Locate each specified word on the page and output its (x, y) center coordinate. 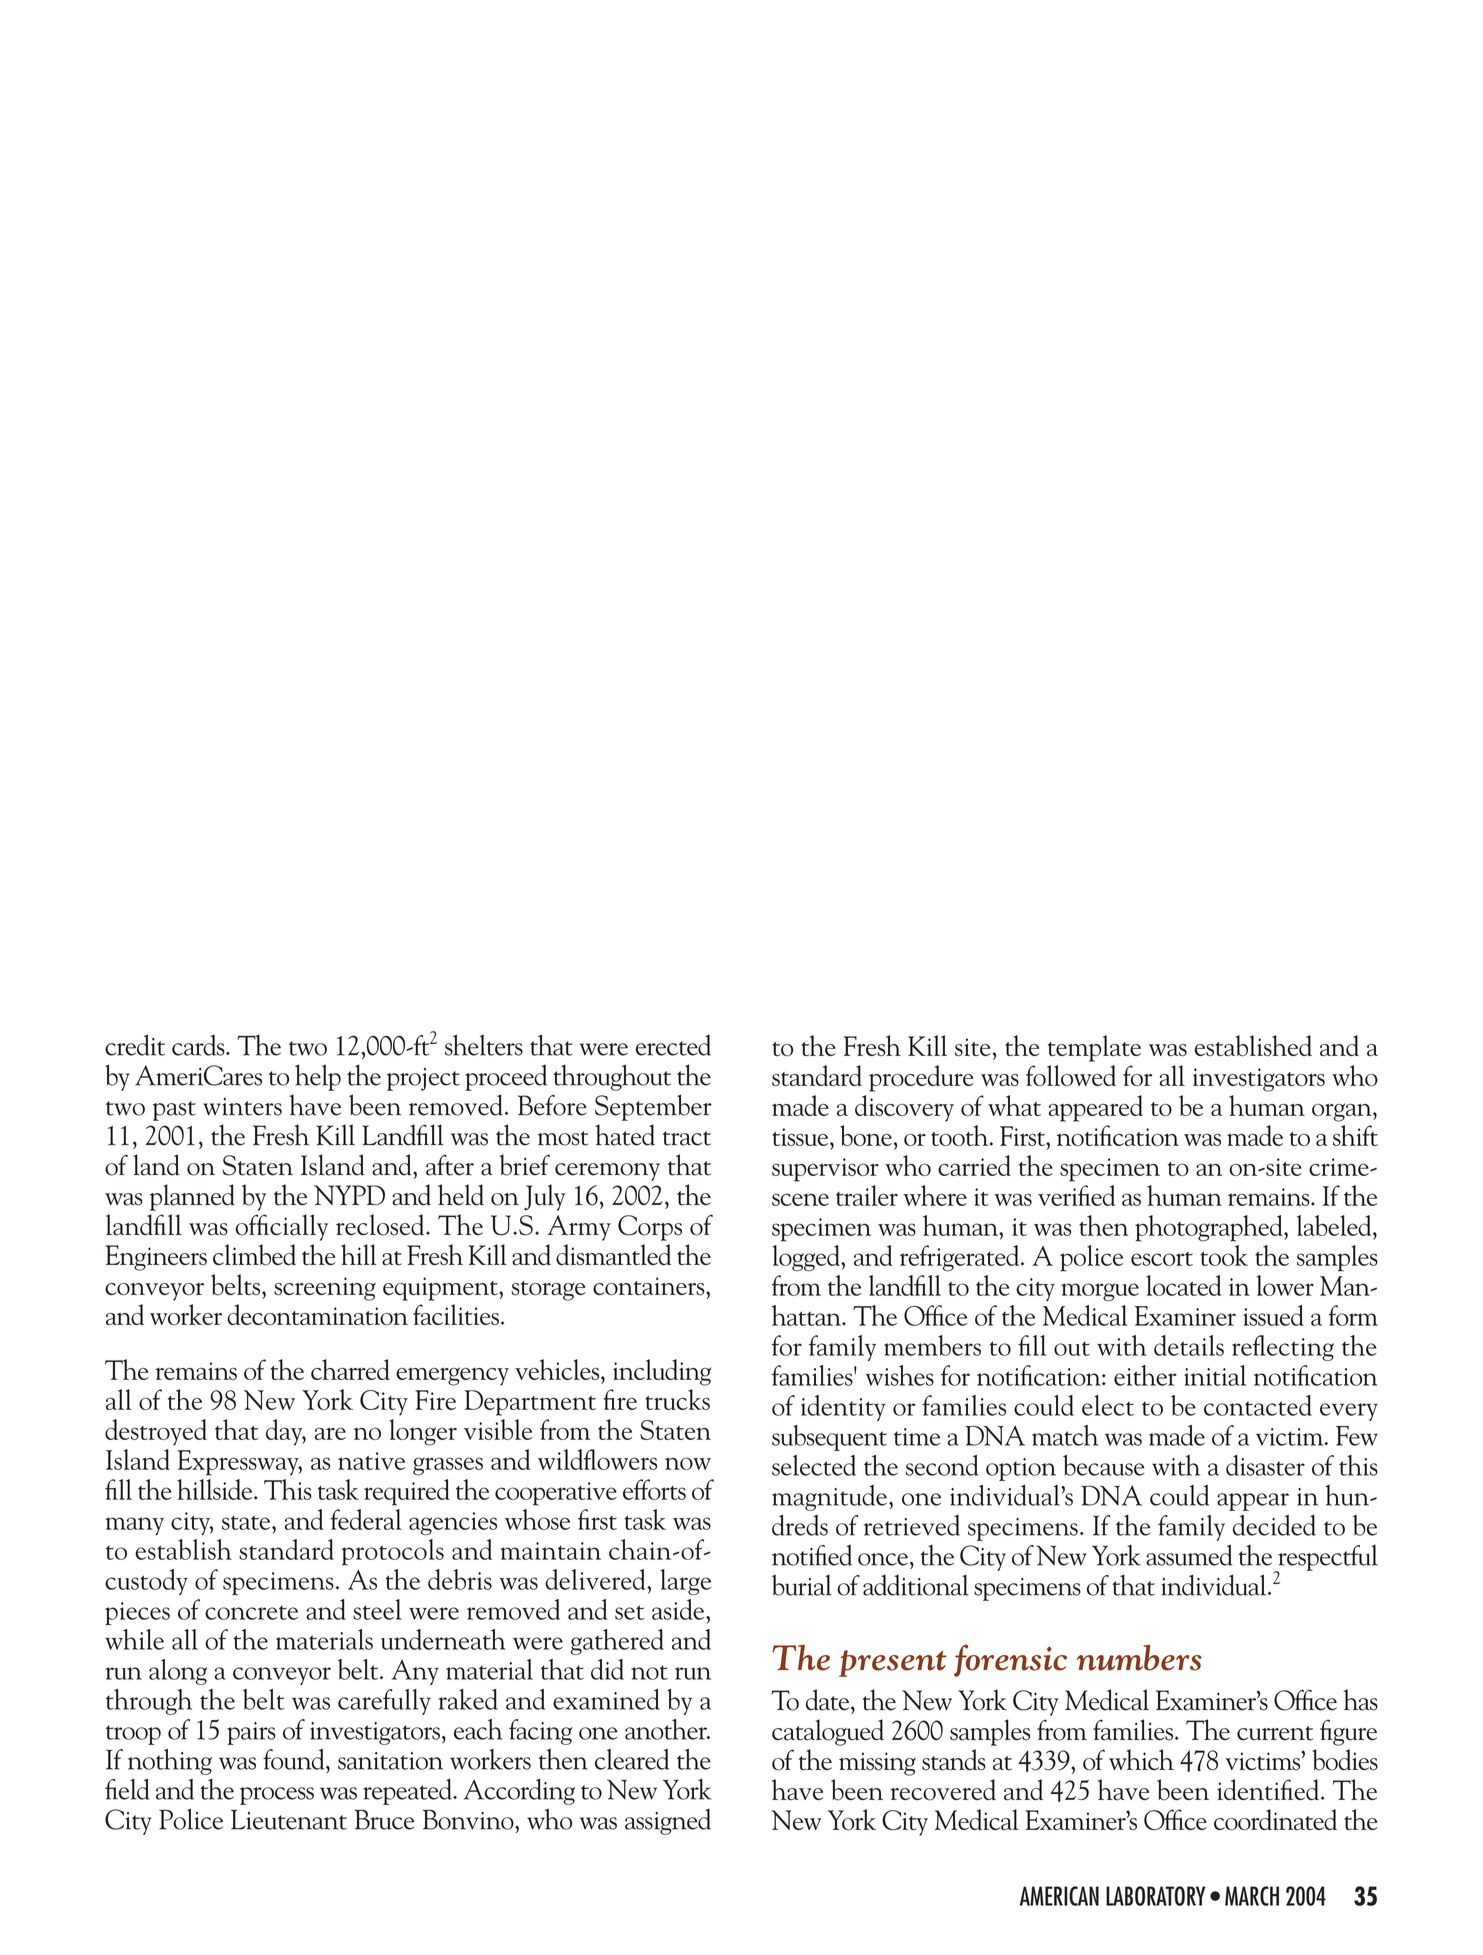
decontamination (317, 1314)
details (1189, 1345)
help (318, 1077)
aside (679, 1609)
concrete (251, 1613)
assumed (1189, 1555)
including (662, 1372)
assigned (668, 1822)
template (1094, 1048)
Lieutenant (289, 1819)
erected (673, 1045)
